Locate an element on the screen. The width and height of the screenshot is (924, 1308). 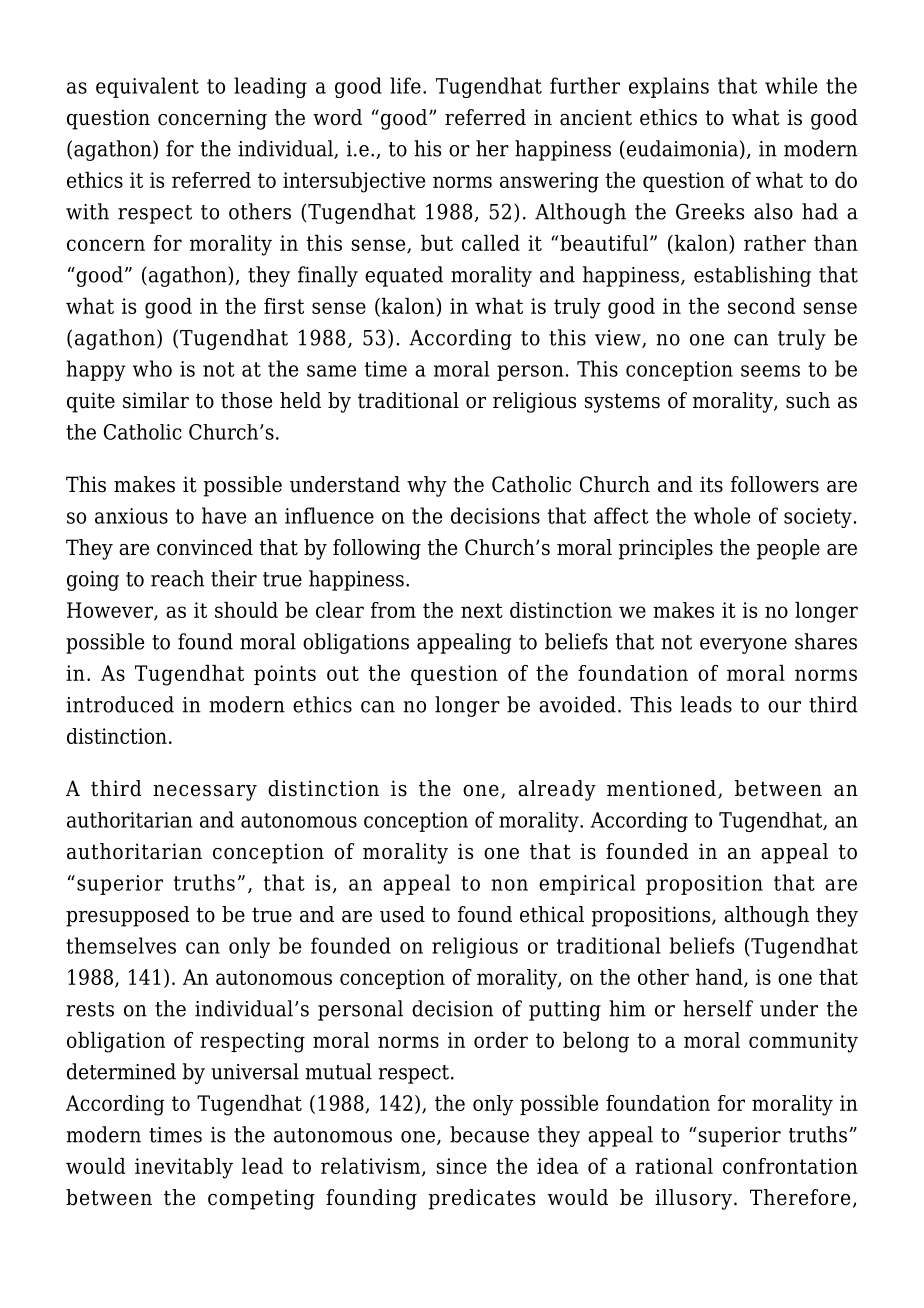
since is located at coordinates (462, 1166).
